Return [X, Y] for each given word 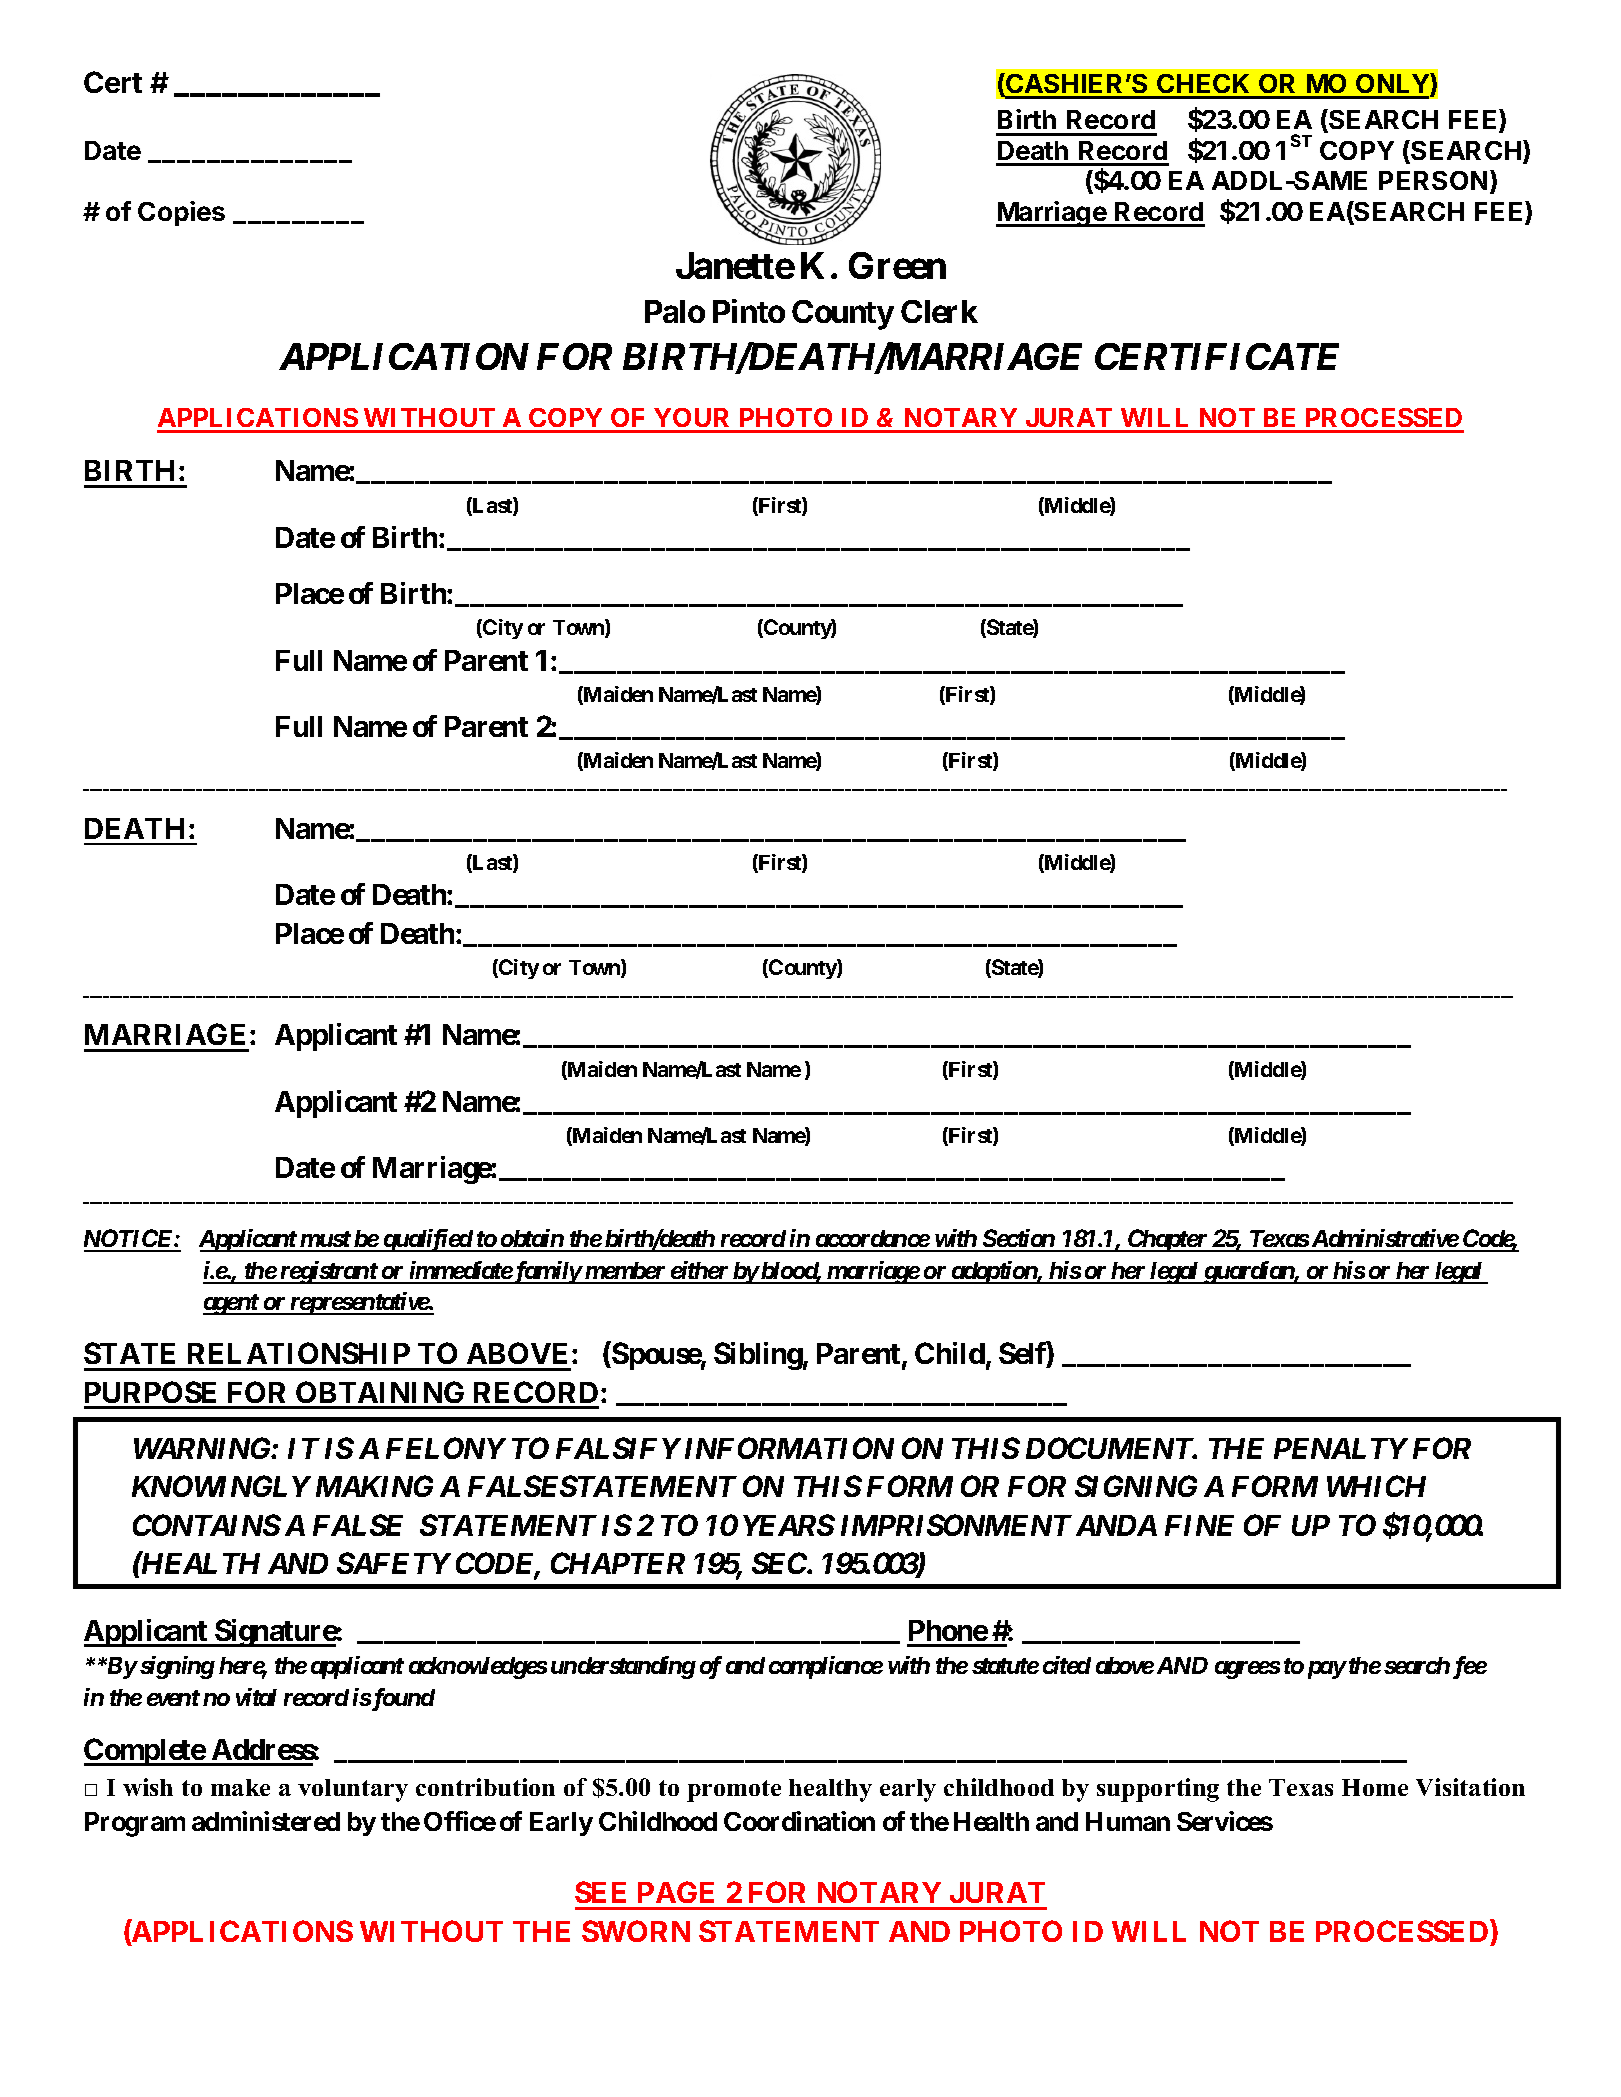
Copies [181, 213]
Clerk [939, 311]
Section [1018, 1240]
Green [897, 265]
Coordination [799, 1821]
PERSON [1433, 180]
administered [266, 1821]
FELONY [446, 1448]
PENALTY [1341, 1448]
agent [231, 1304]
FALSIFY [618, 1448]
